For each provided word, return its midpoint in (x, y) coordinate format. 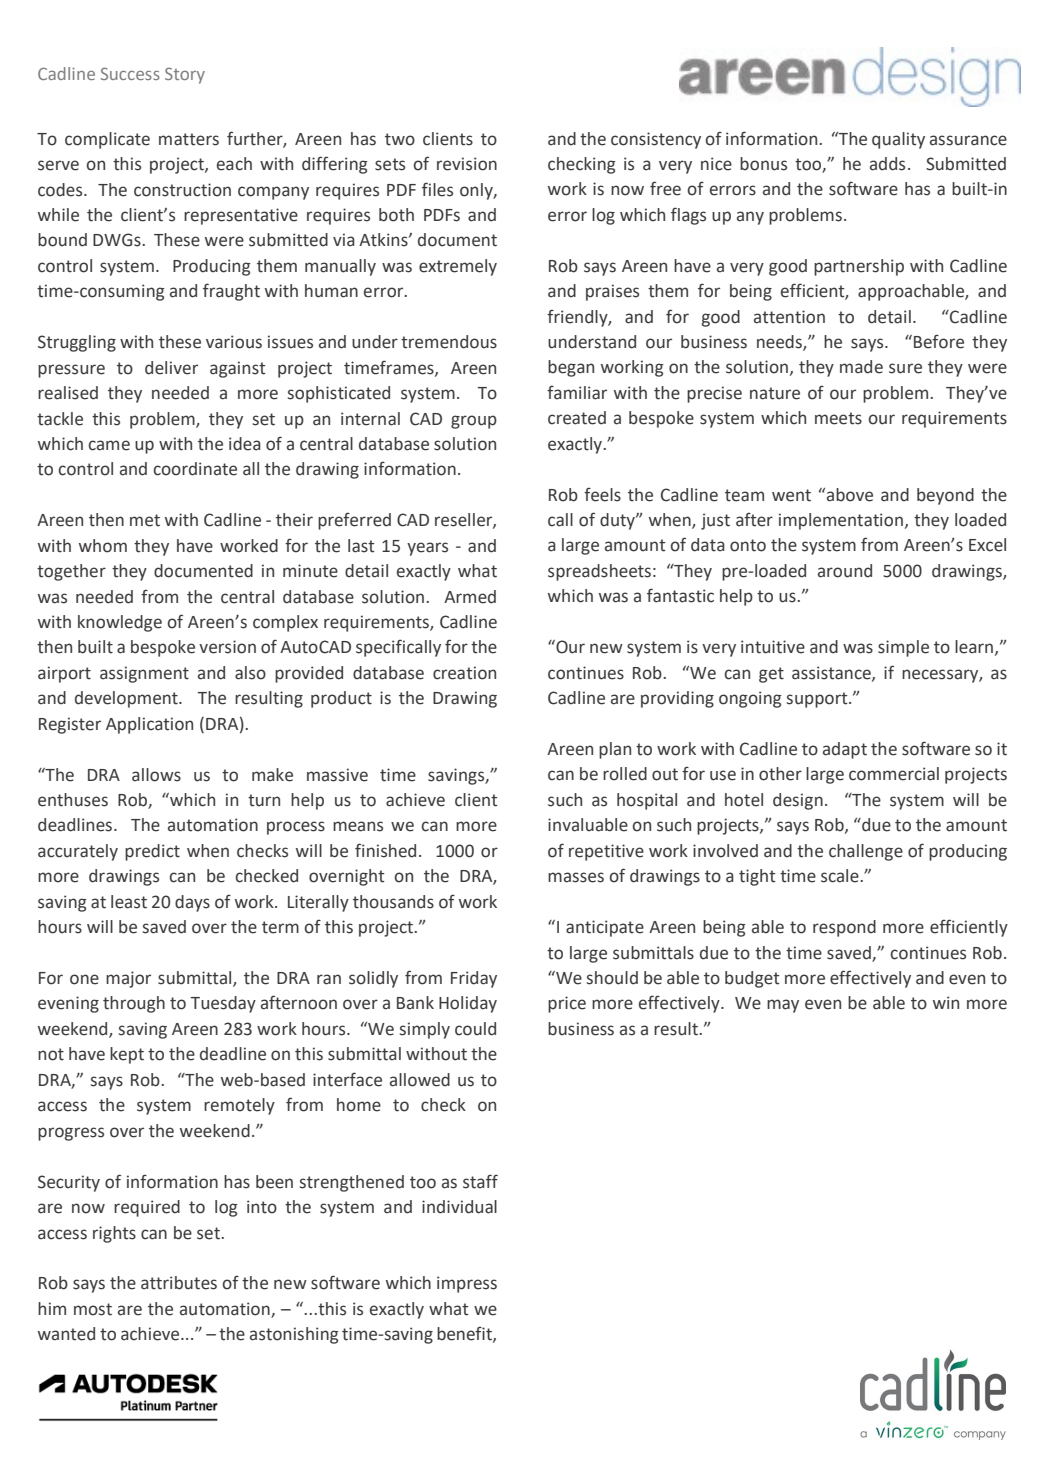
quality (898, 140)
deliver (171, 368)
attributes (179, 1283)
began (571, 368)
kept (127, 1055)
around (845, 571)
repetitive (606, 852)
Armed (470, 597)
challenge (866, 852)
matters (189, 139)
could (475, 1029)
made (861, 367)
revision (467, 164)
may (783, 1006)
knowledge (120, 623)
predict (152, 852)
